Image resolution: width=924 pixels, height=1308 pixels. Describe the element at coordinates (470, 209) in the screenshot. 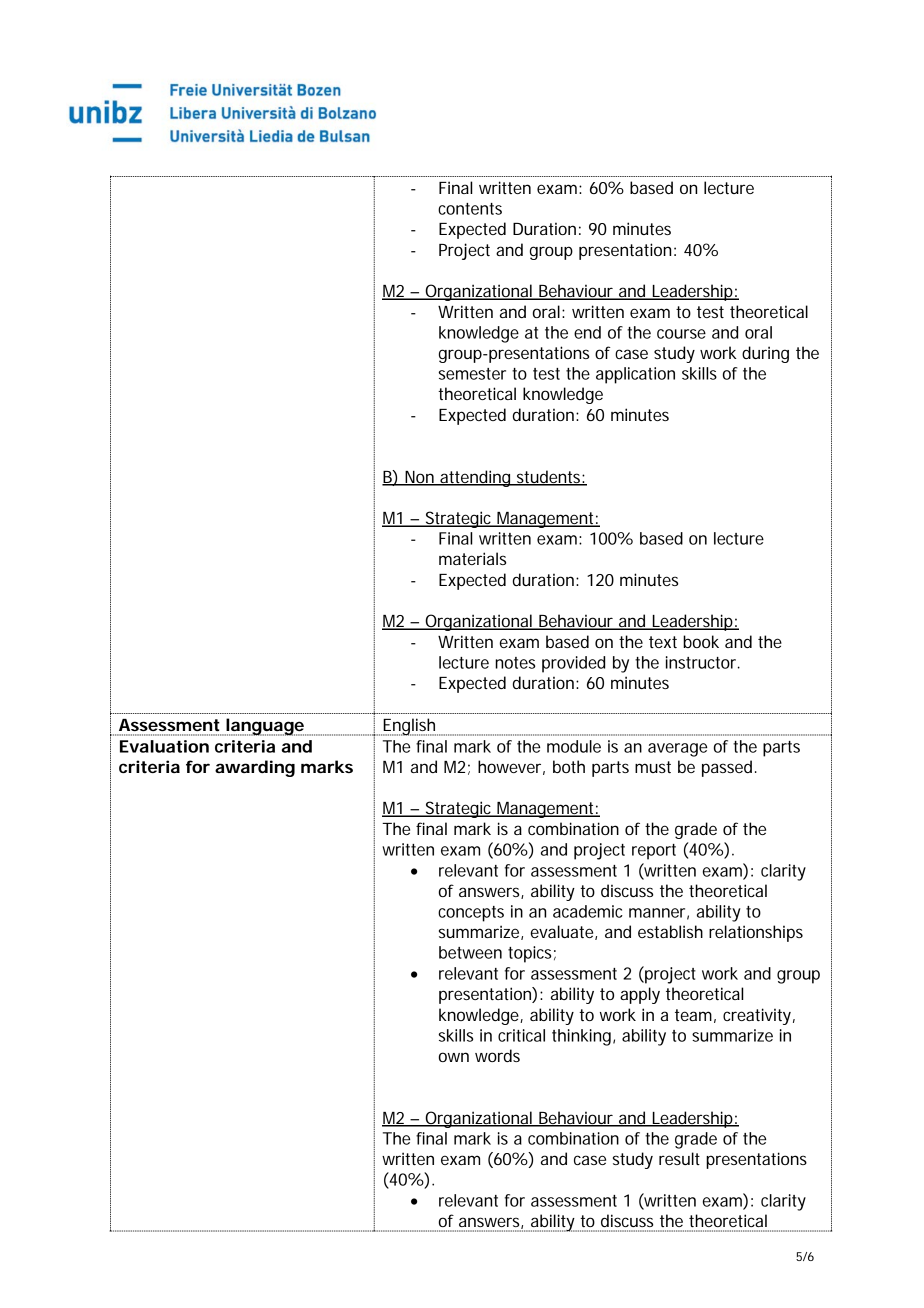

I see `contents` at that location.
